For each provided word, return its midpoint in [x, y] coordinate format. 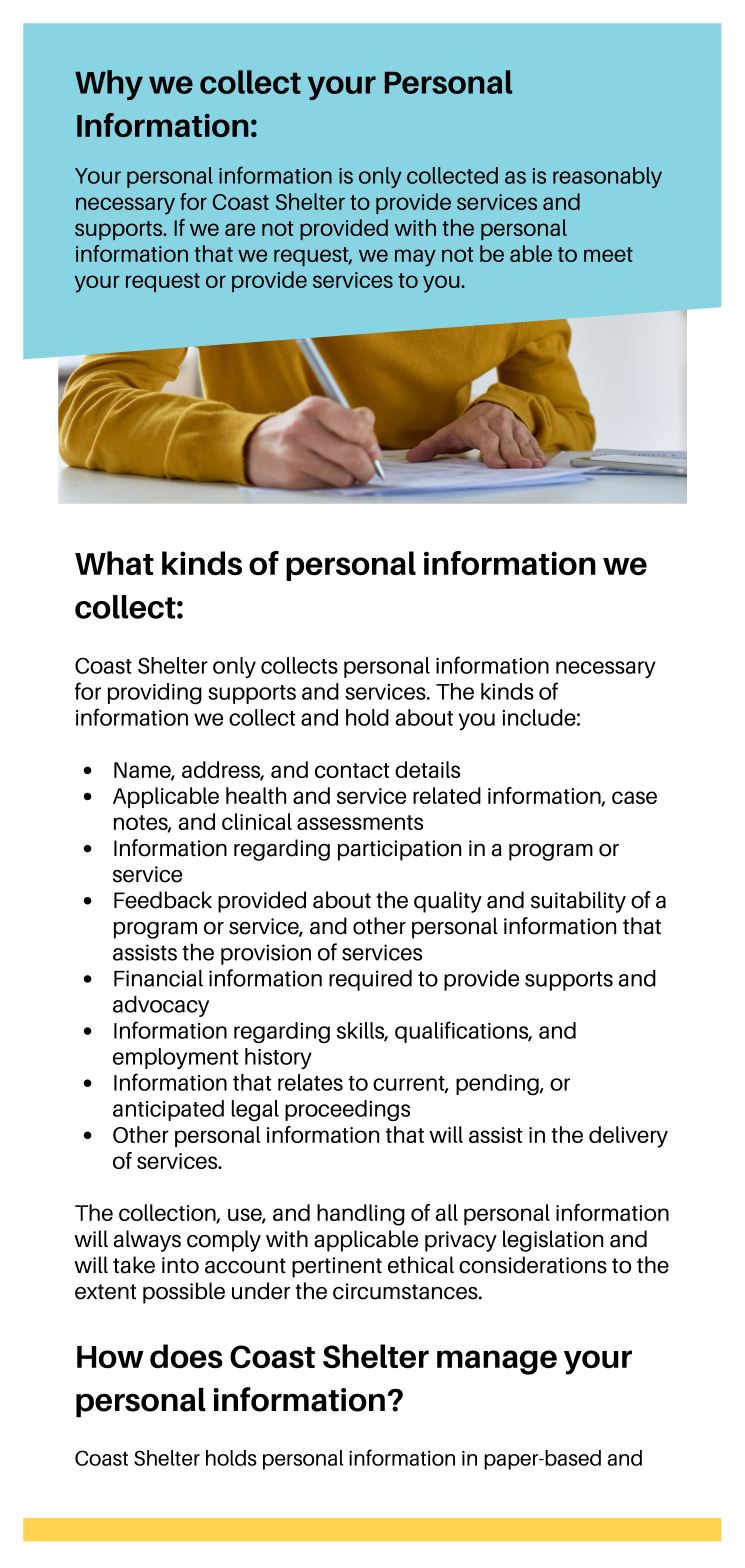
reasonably [607, 177]
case [634, 797]
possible [184, 1293]
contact [352, 770]
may [415, 258]
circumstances [406, 1291]
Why [109, 85]
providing [155, 693]
